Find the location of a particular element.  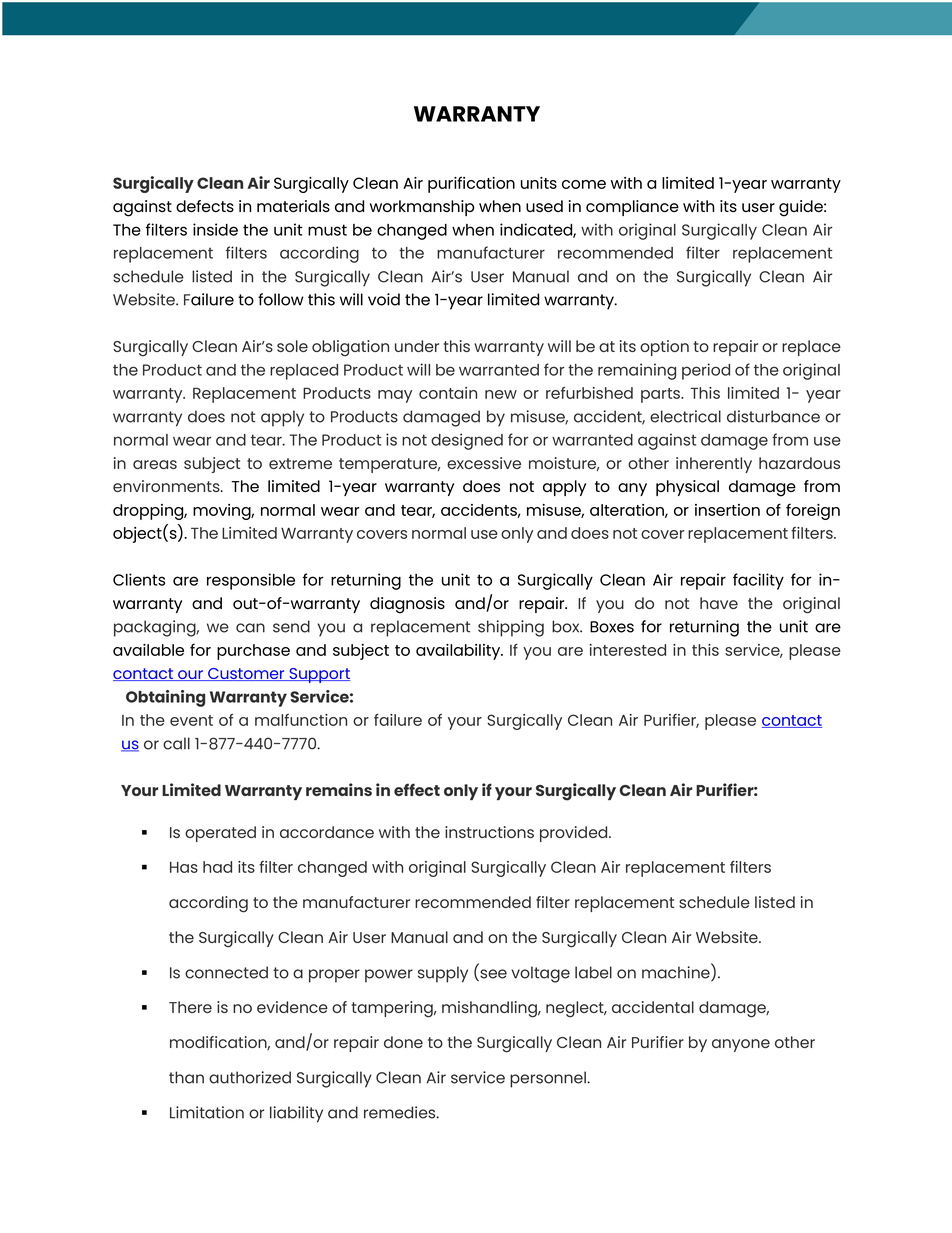

purification is located at coordinates (471, 184).
